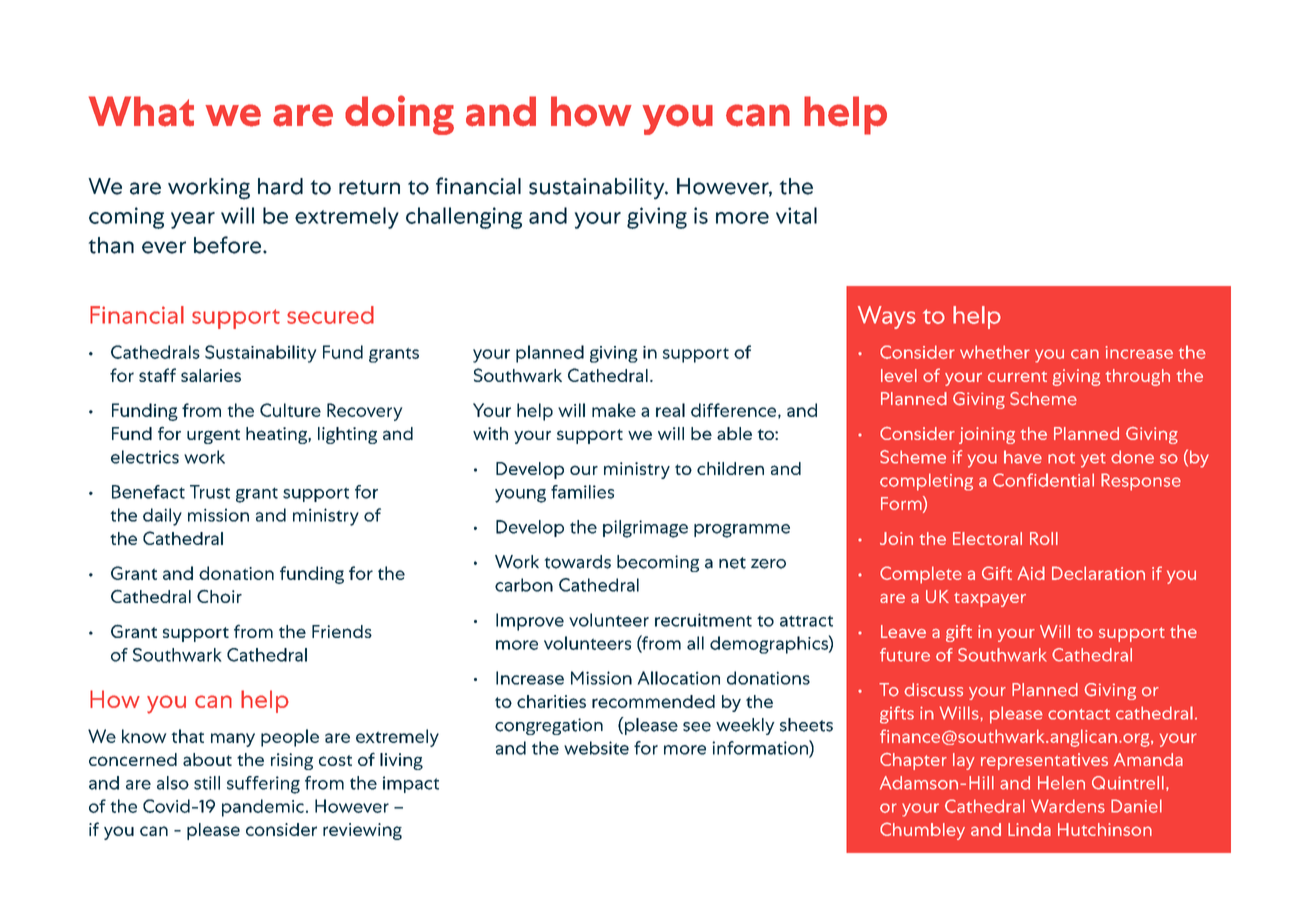 The image size is (1308, 924). I want to click on What, so click(141, 111).
